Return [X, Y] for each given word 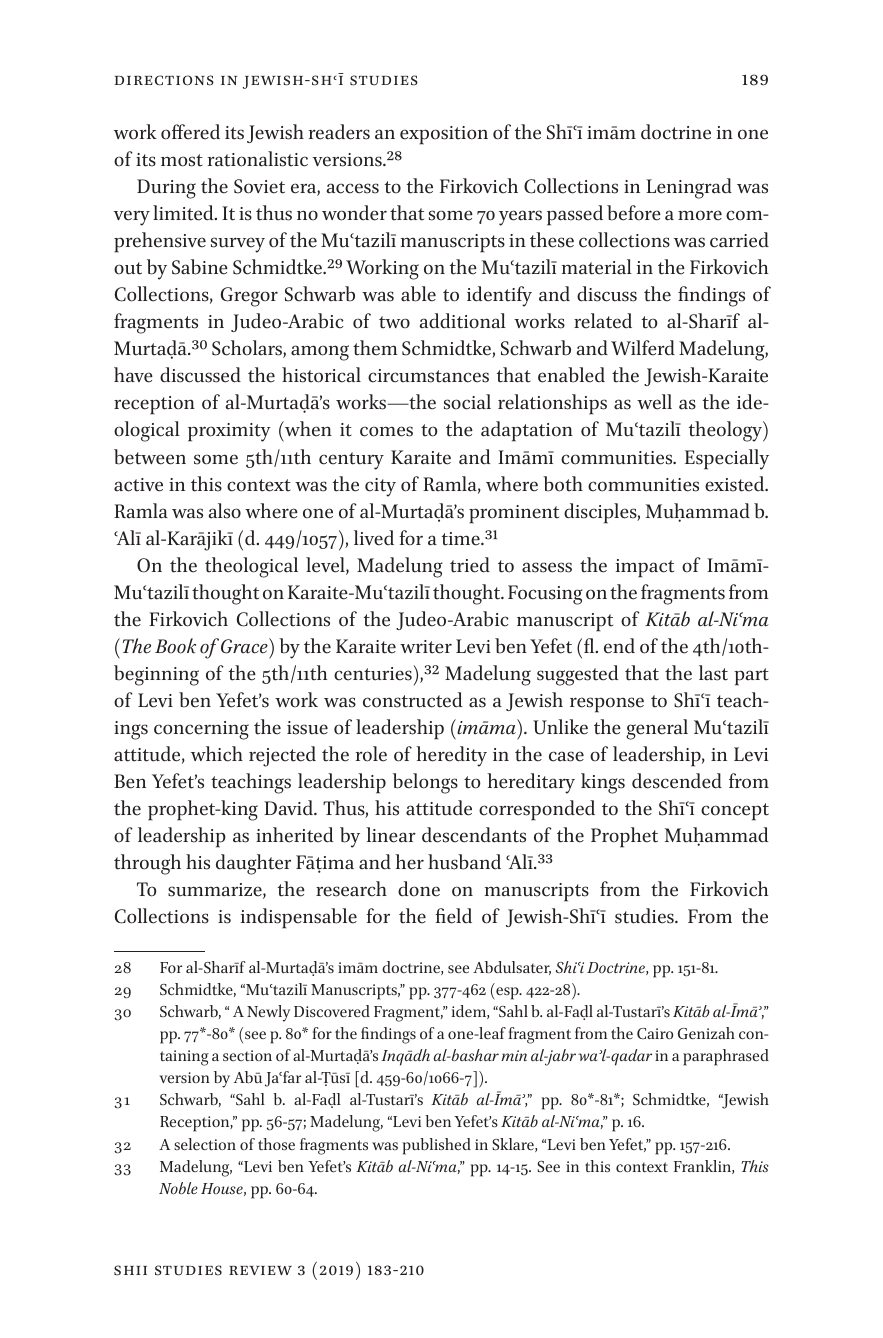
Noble [178, 1188]
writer [426, 647]
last [713, 673]
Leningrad [689, 188]
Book [175, 646]
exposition [444, 135]
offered [190, 132]
